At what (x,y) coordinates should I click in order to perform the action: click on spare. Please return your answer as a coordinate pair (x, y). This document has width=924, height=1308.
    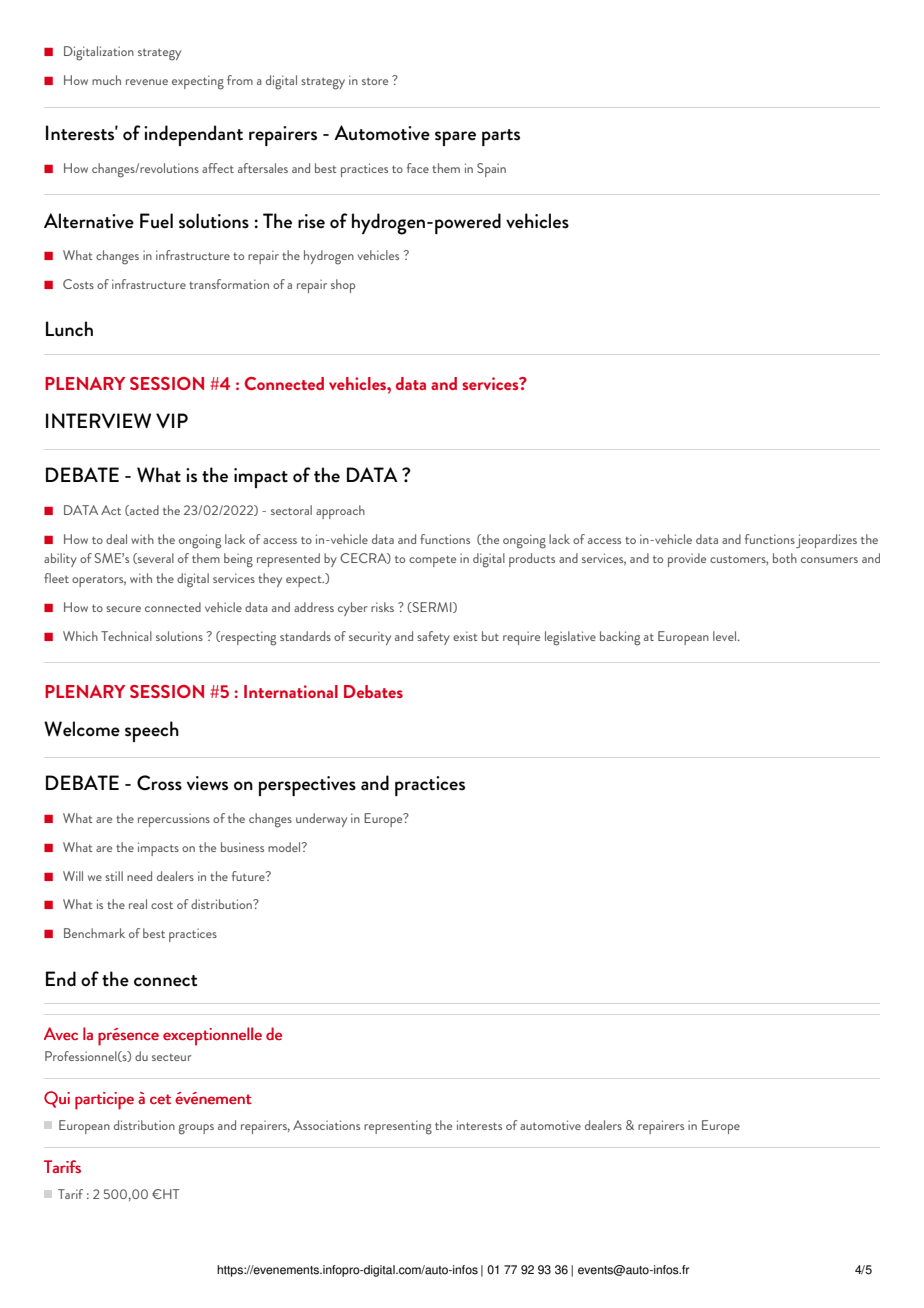
    Looking at the image, I should click on (455, 138).
